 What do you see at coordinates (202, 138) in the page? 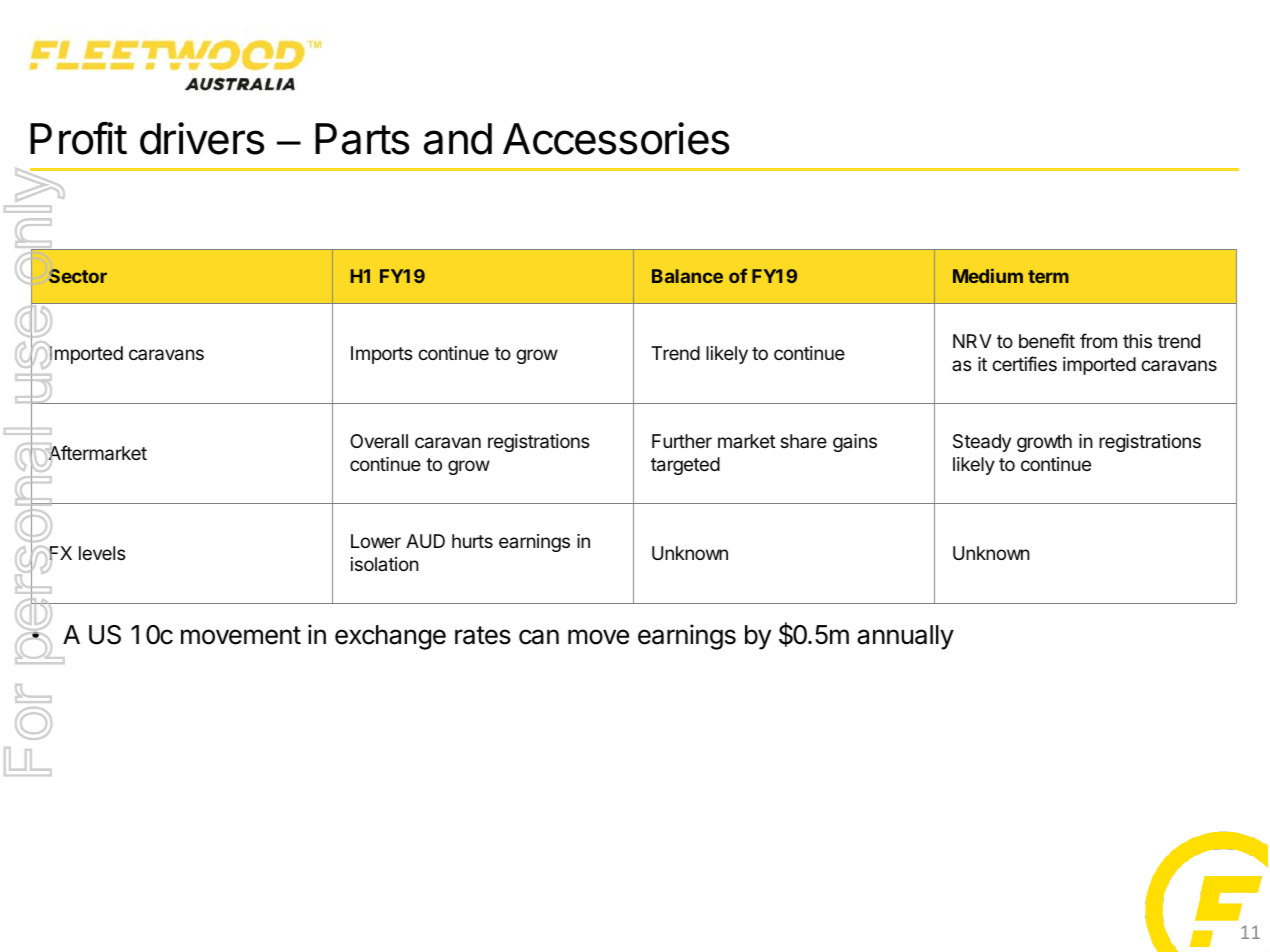
I see `drivers` at bounding box center [202, 138].
